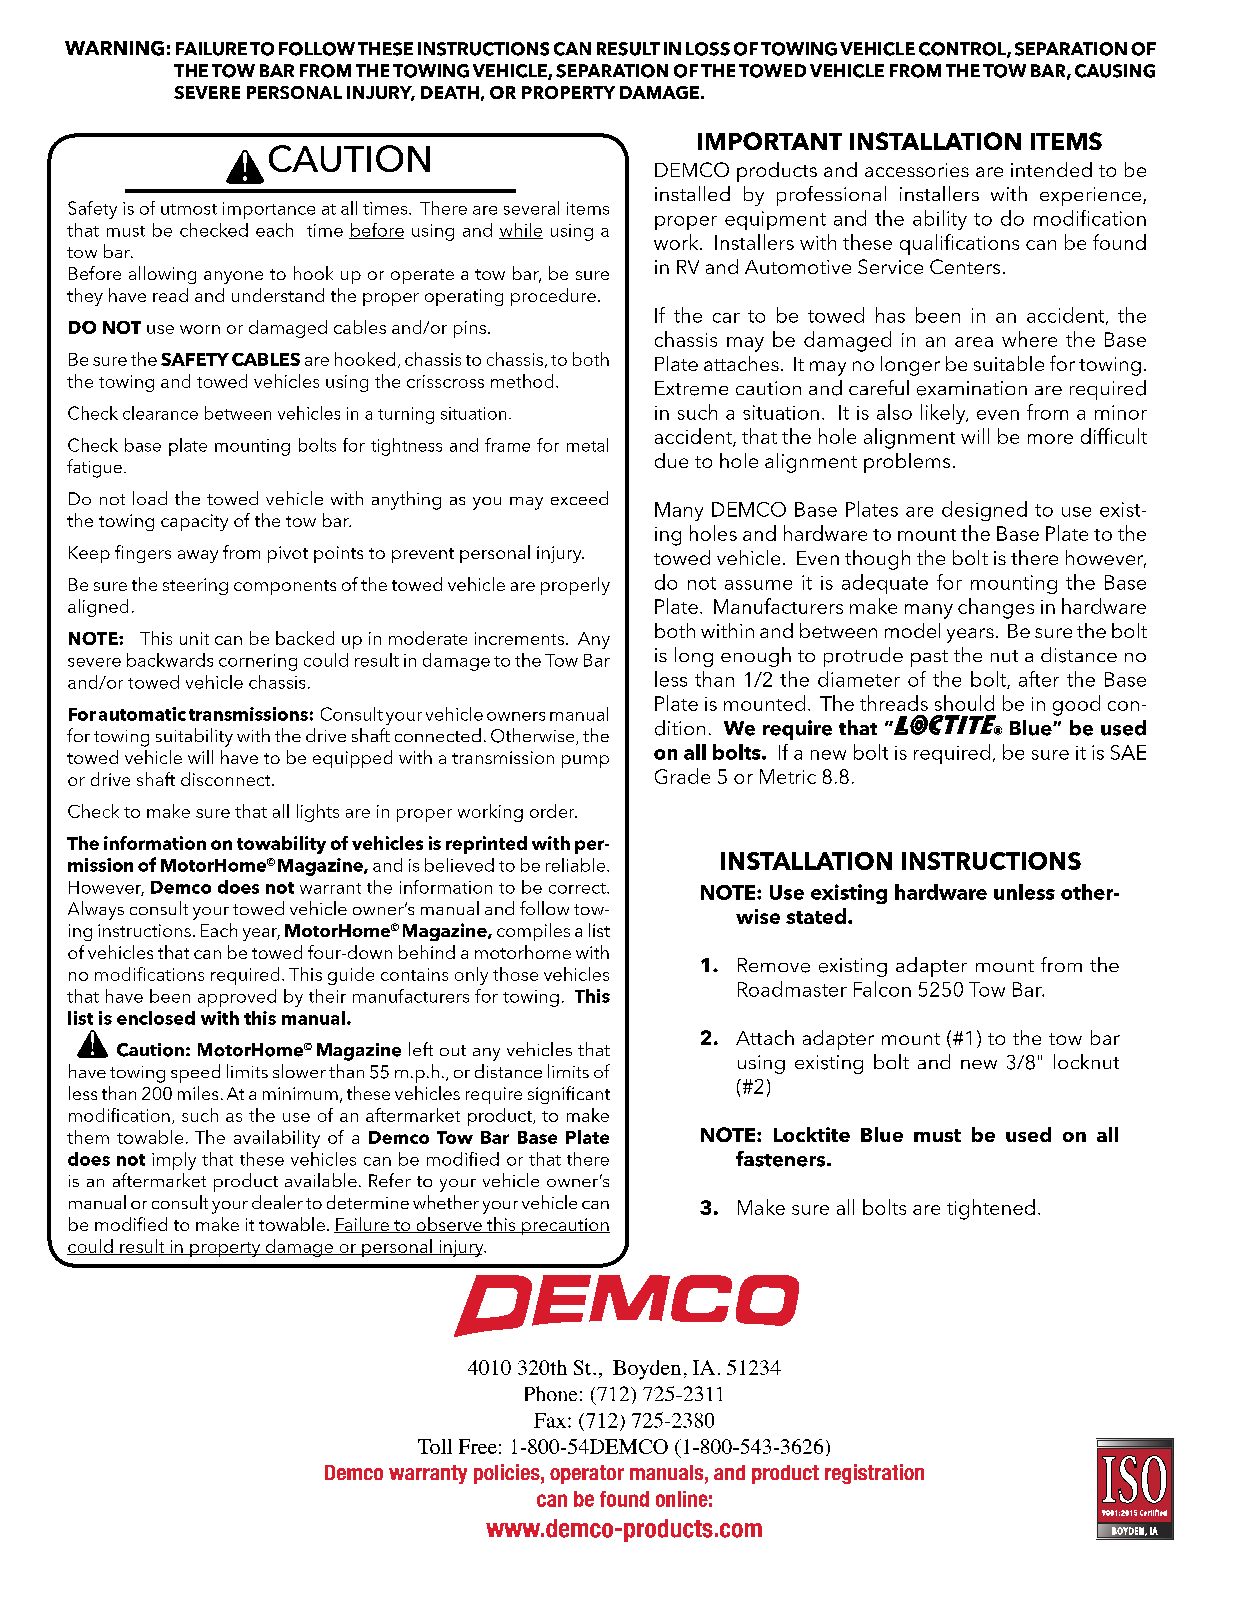  Describe the element at coordinates (708, 49) in the screenshot. I see `loss` at that location.
